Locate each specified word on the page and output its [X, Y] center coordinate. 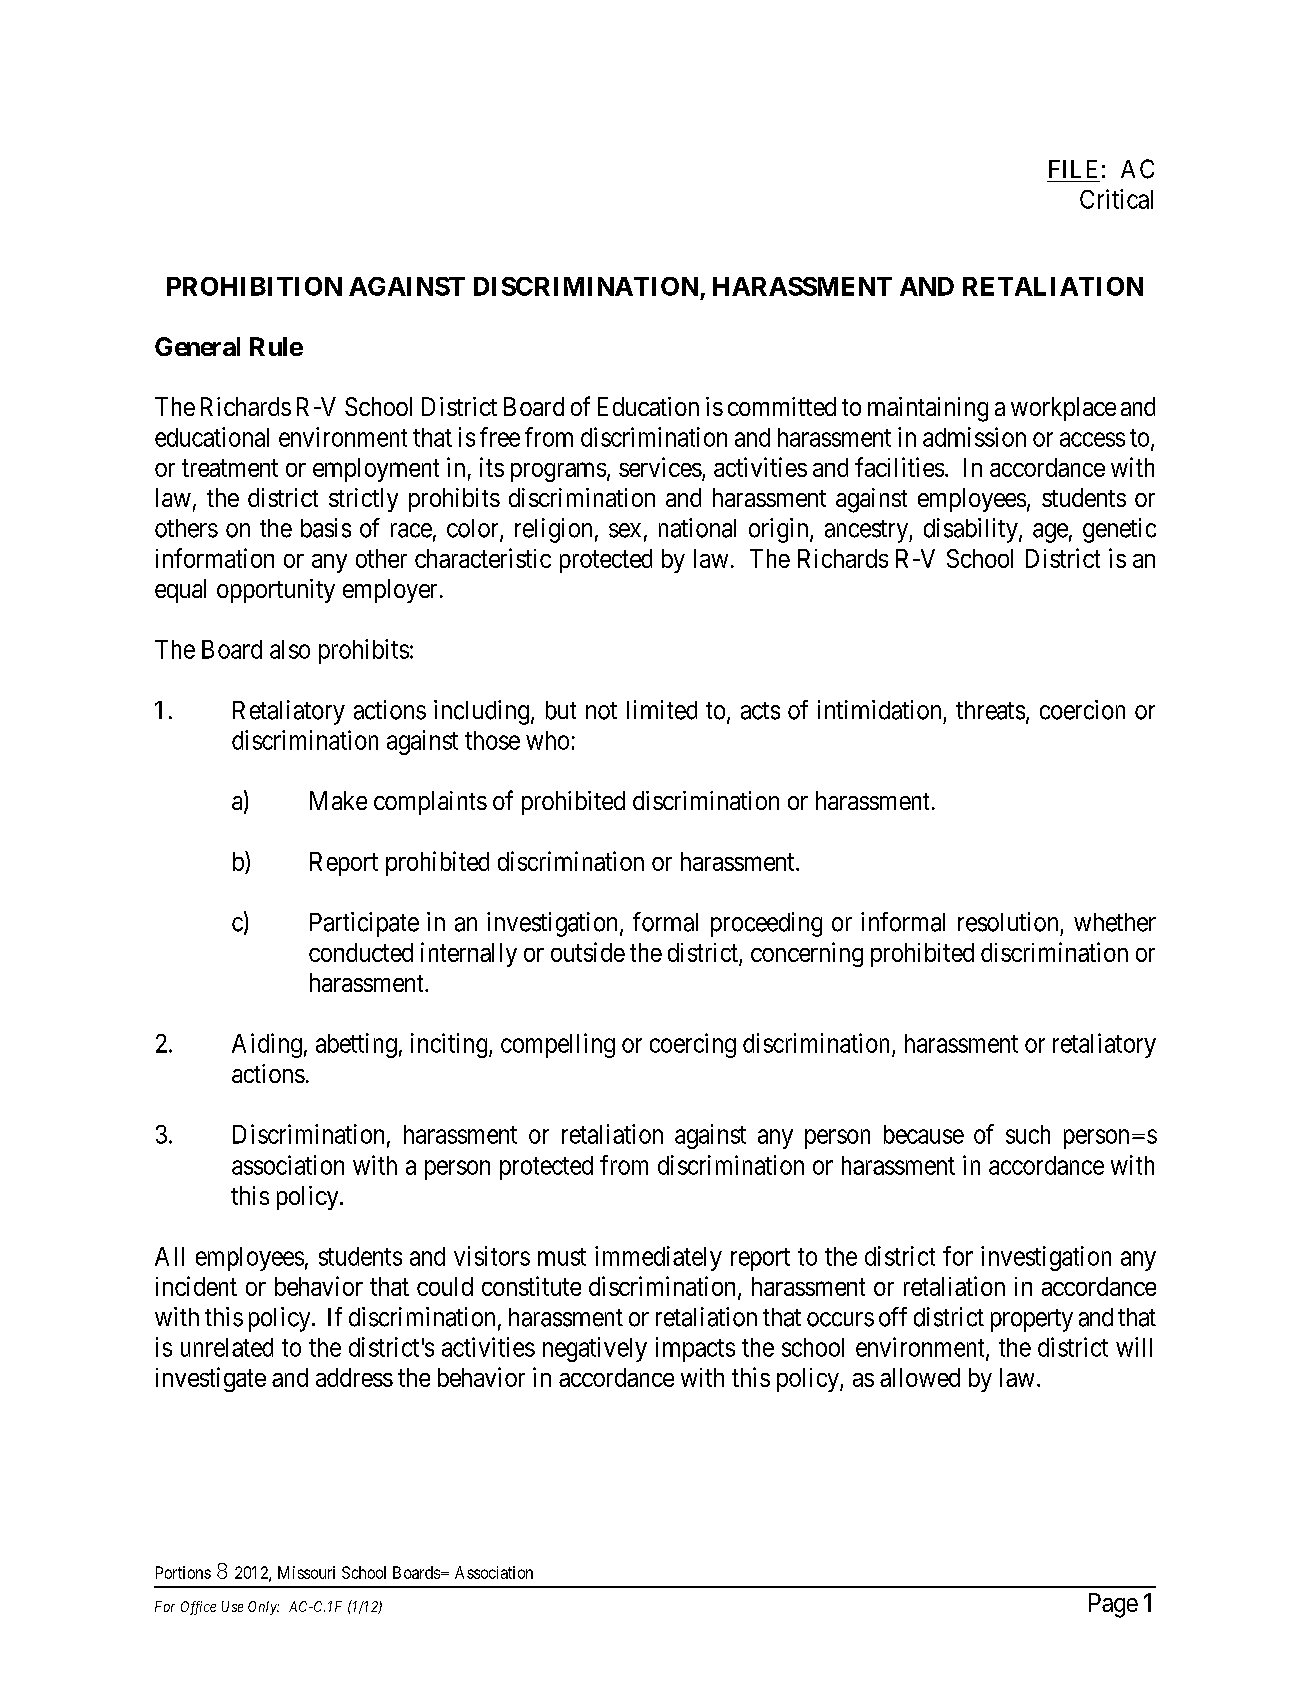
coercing [693, 1045]
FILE [1073, 169]
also [290, 649]
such [1028, 1134]
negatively [595, 1349]
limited [662, 710]
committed [782, 406]
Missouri [306, 1572]
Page [1113, 1605]
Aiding [267, 1045]
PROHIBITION [254, 286]
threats [990, 710]
